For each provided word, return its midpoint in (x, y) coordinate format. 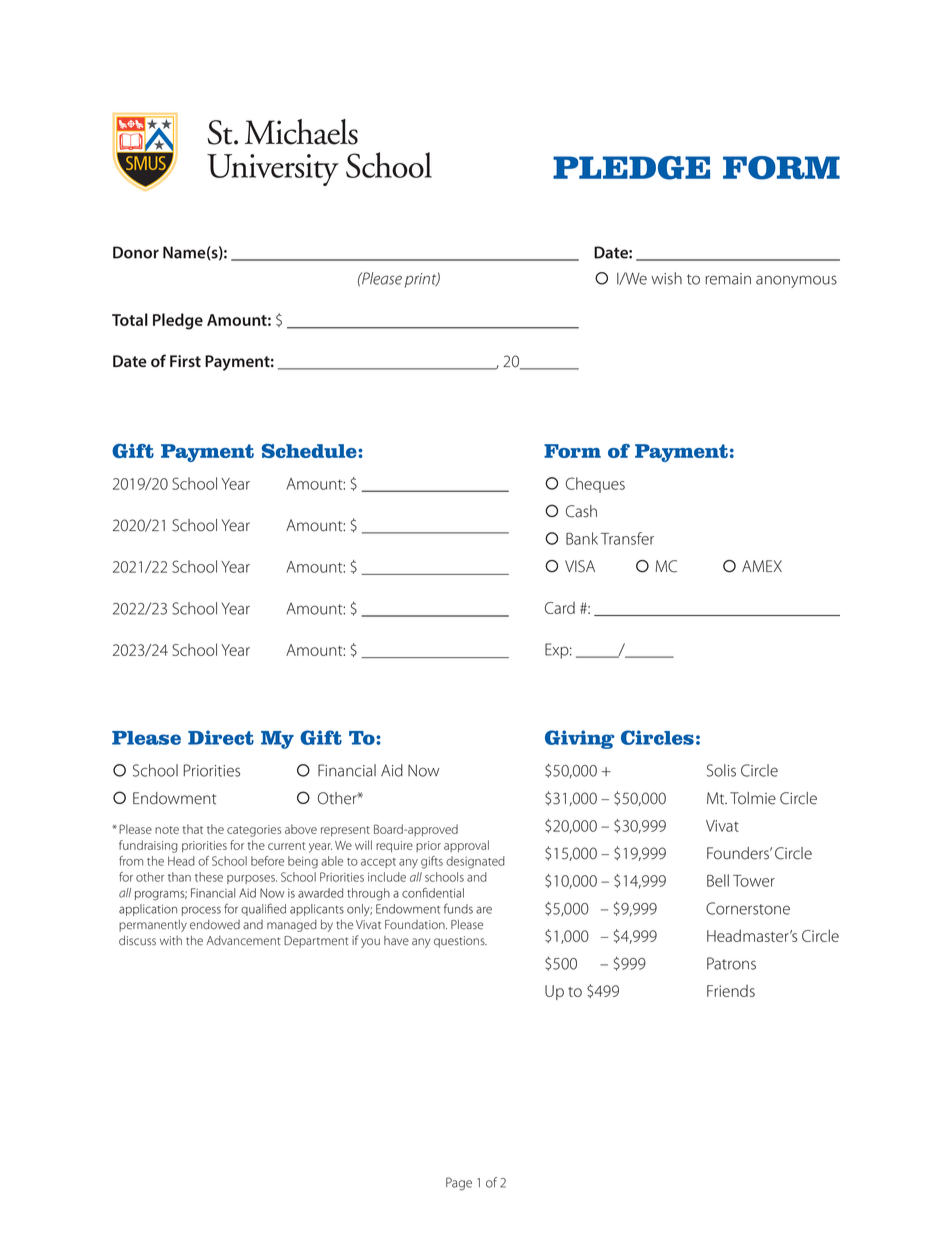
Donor (136, 252)
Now (423, 771)
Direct (221, 737)
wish (666, 278)
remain (728, 279)
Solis (721, 770)
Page (459, 1184)
